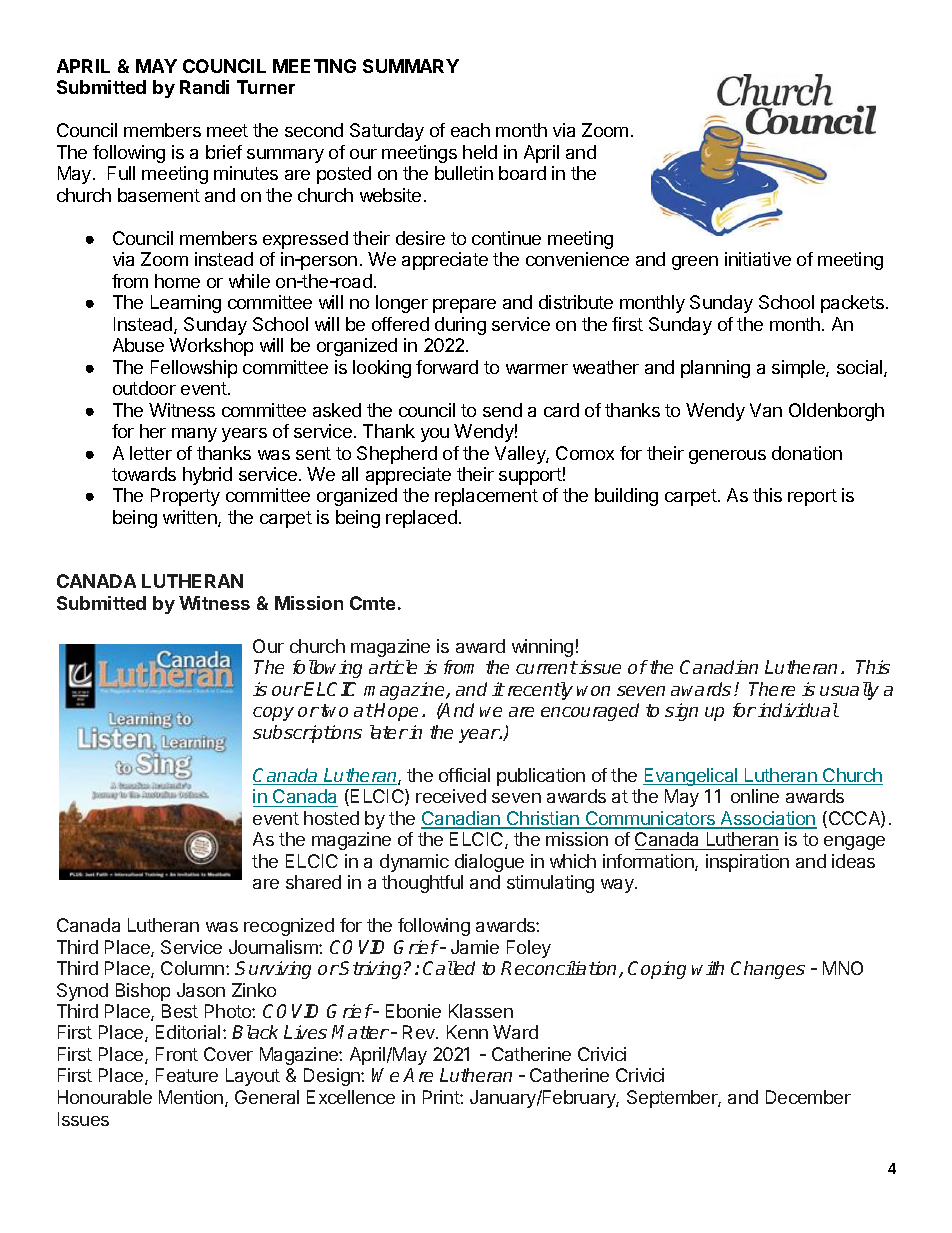 Image resolution: width=952 pixels, height=1233 pixels. Describe the element at coordinates (464, 775) in the document. I see `official` at that location.
